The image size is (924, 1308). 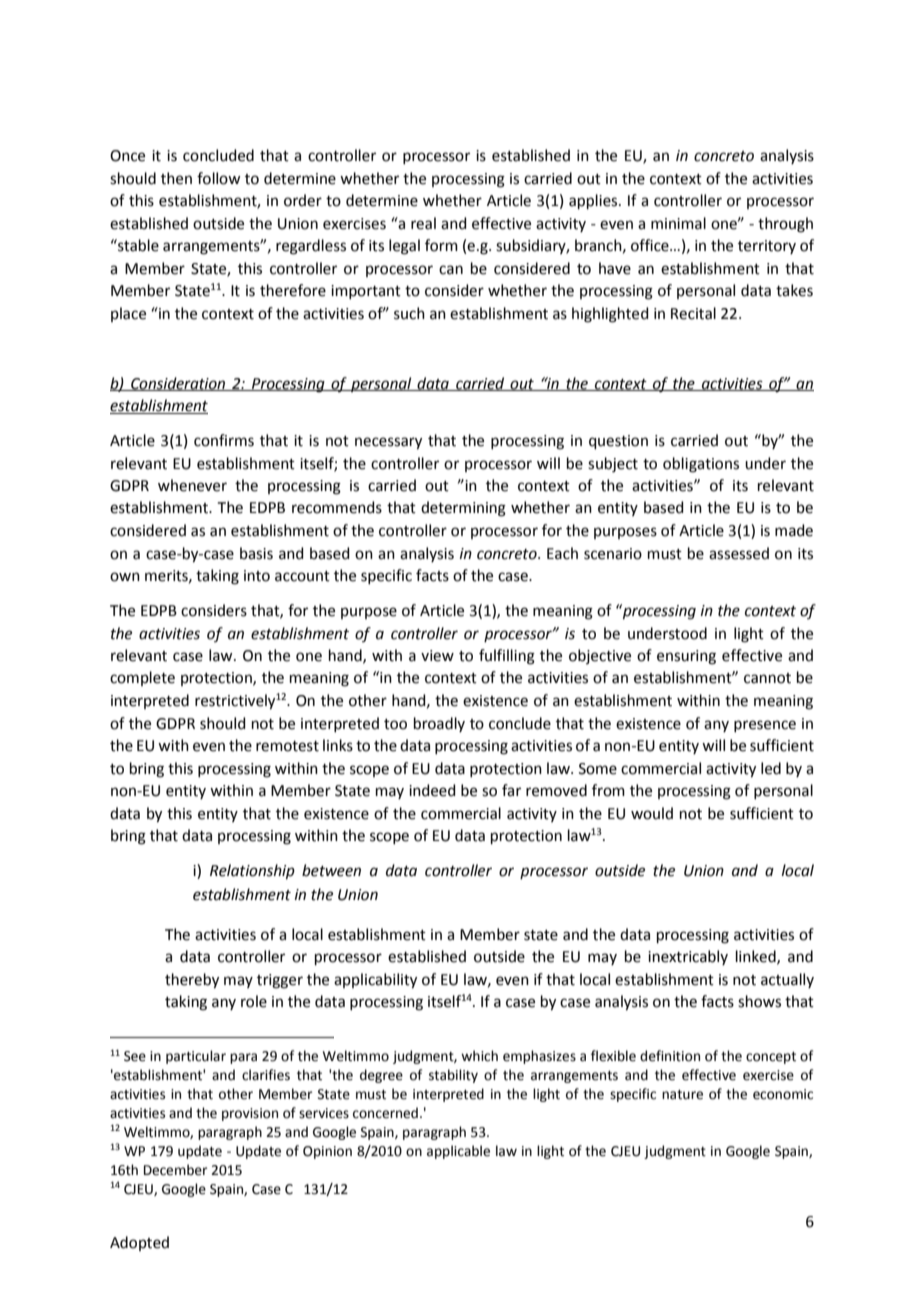 What do you see at coordinates (765, 726) in the document?
I see `presence` at bounding box center [765, 726].
